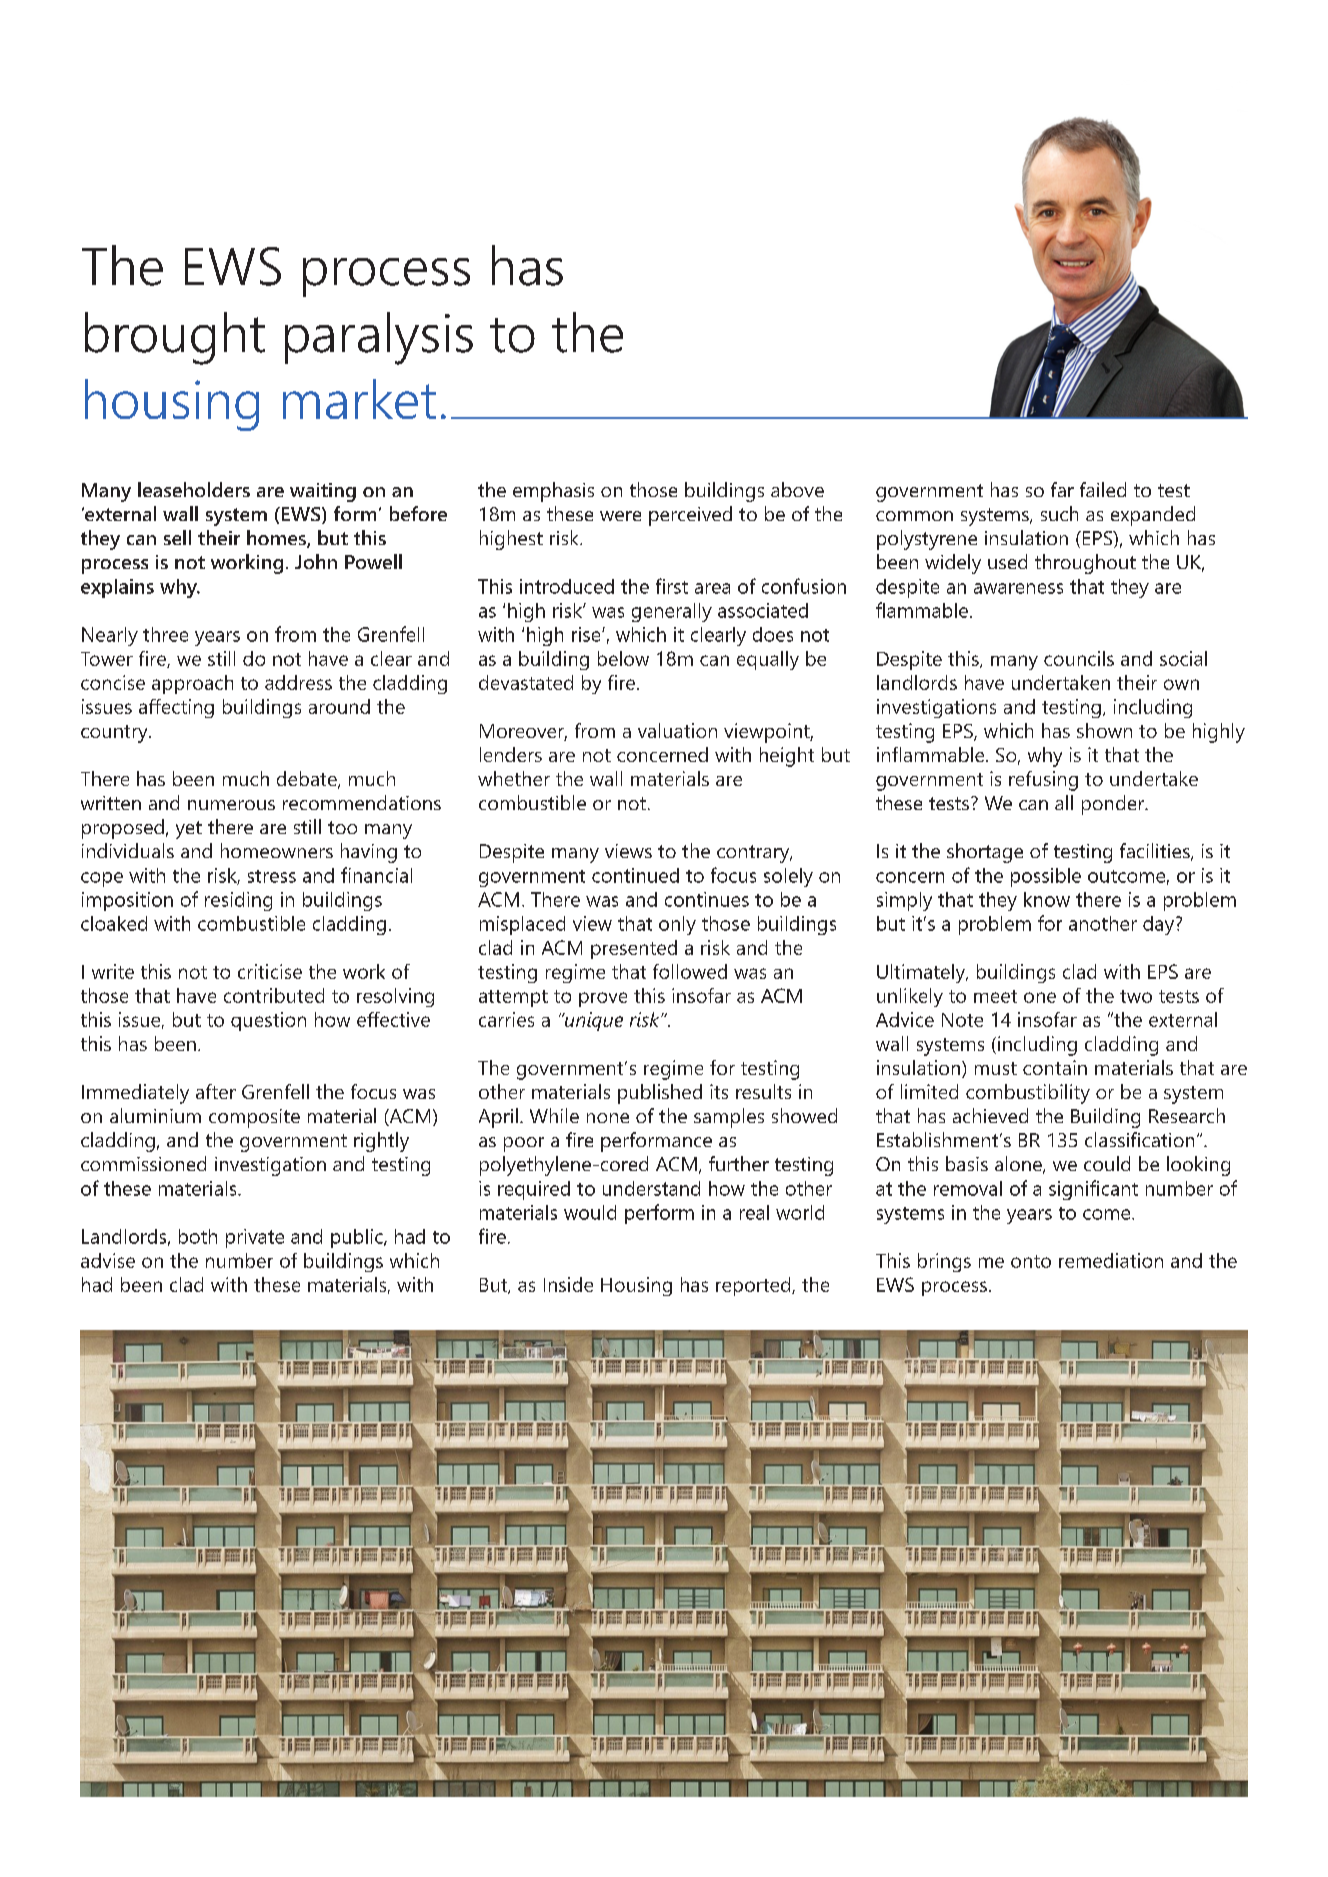  What do you see at coordinates (672, 586) in the image?
I see `first` at bounding box center [672, 586].
